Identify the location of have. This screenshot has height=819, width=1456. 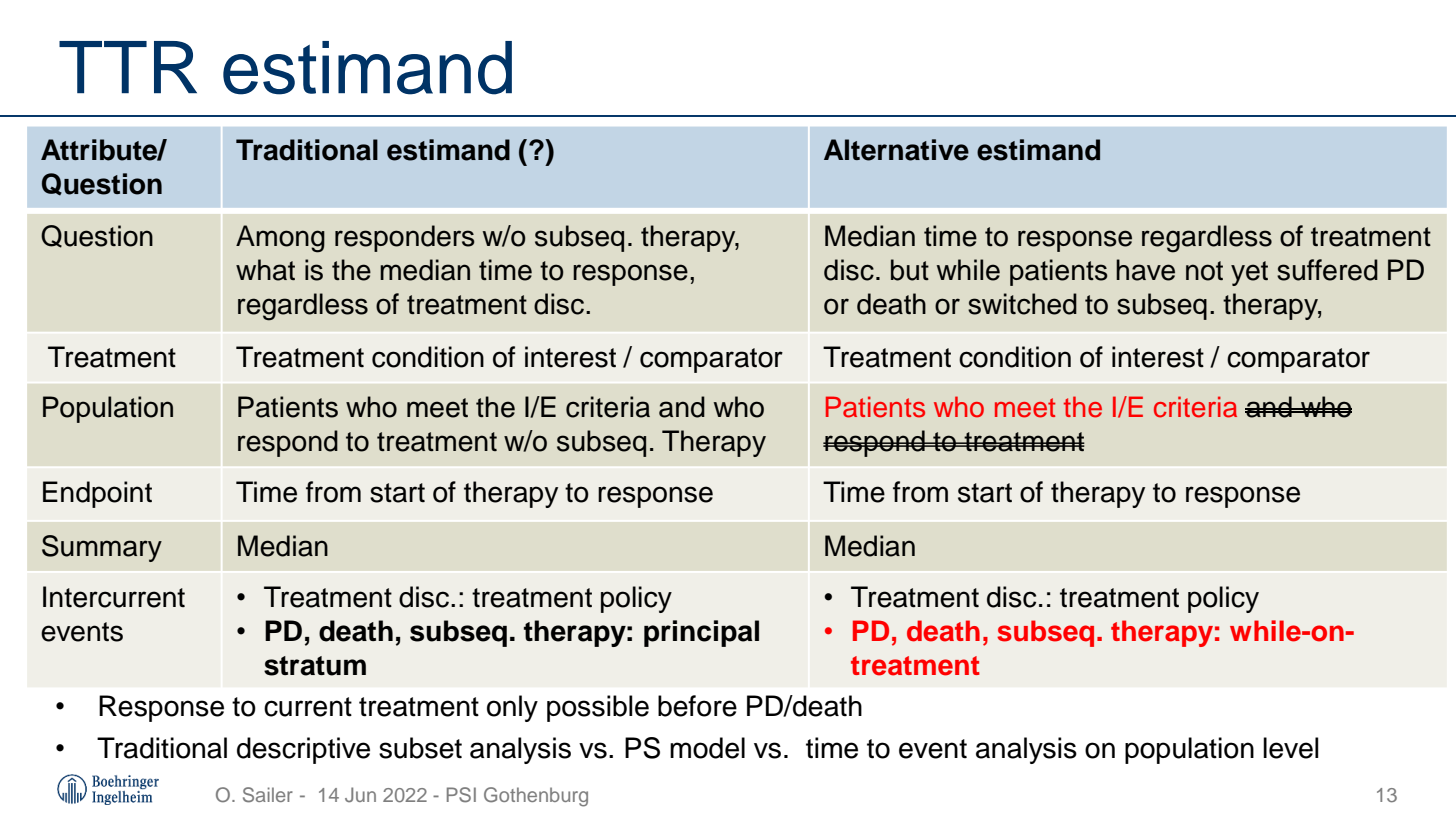
(1145, 270).
